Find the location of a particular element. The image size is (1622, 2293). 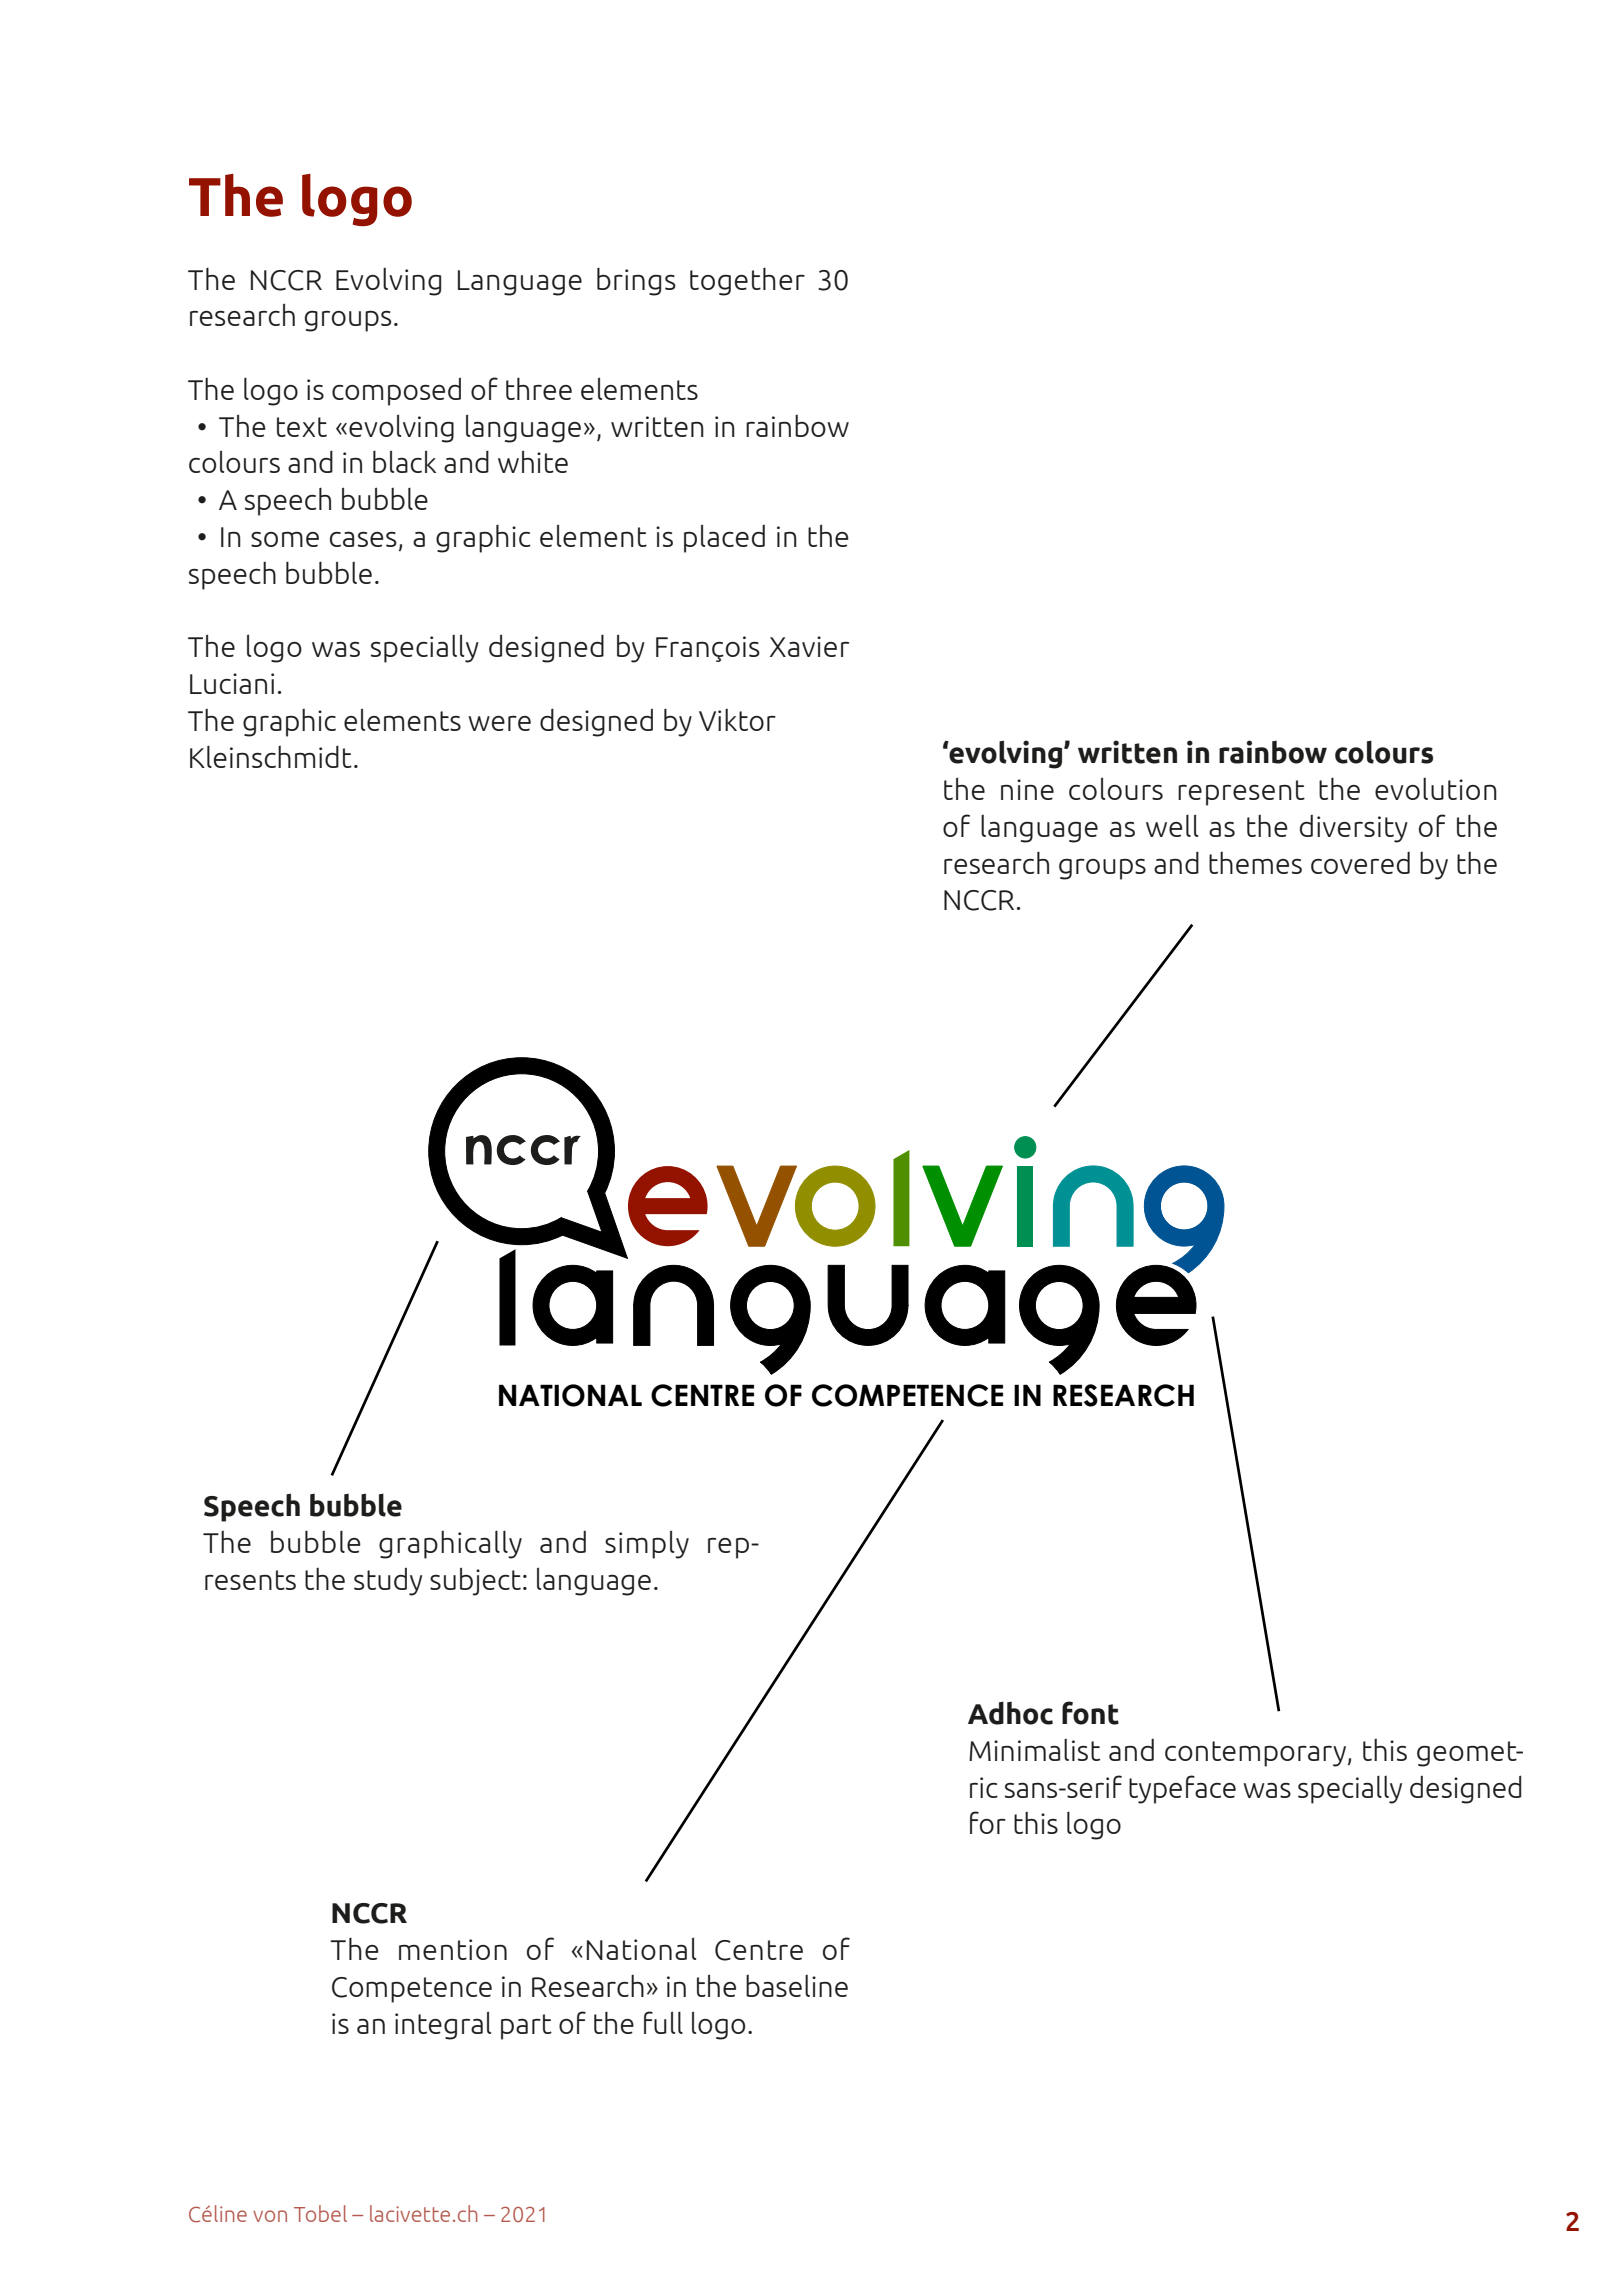

themes is located at coordinates (1255, 863).
